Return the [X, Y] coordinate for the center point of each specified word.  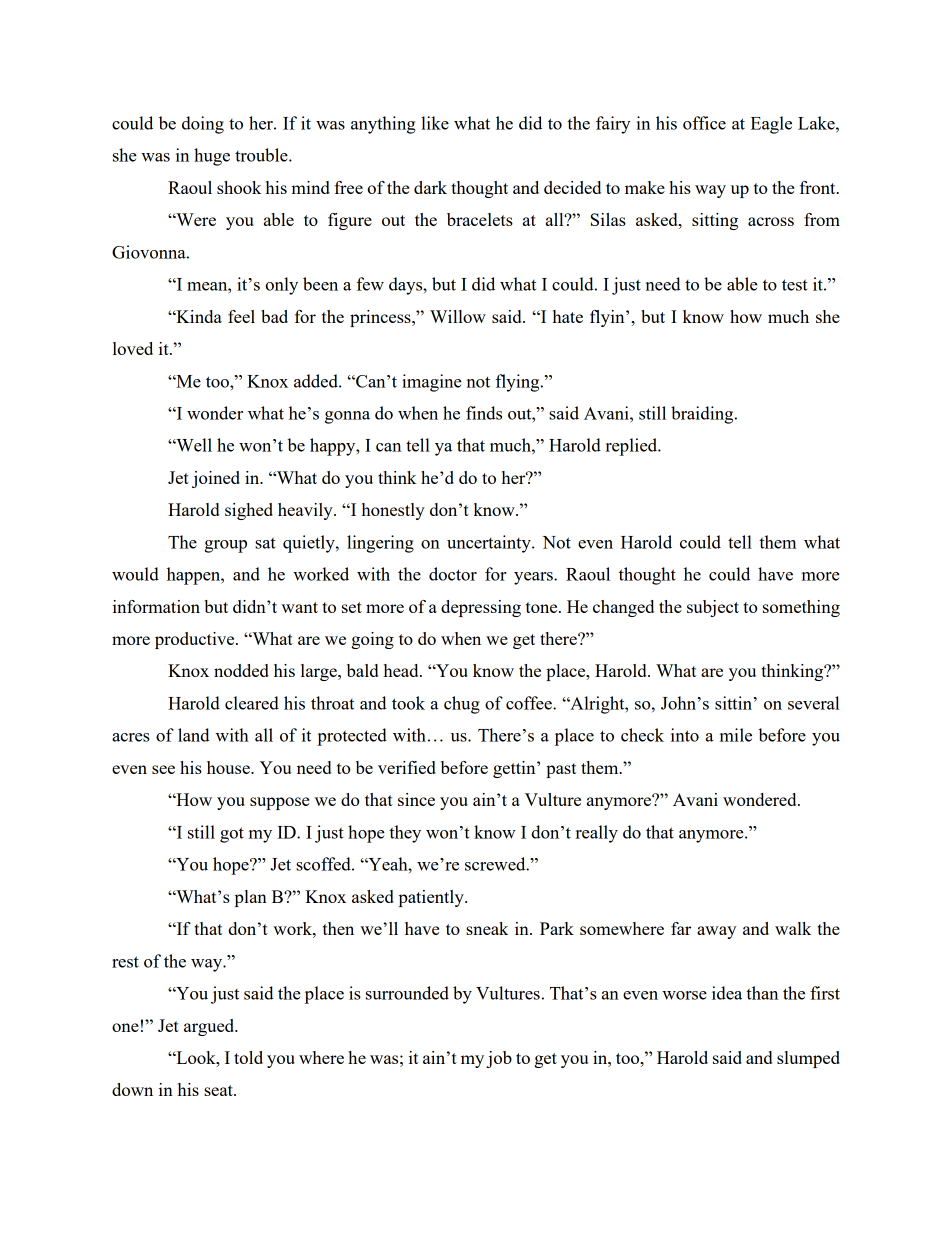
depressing [481, 608]
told [248, 1057]
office [704, 123]
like [435, 123]
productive [196, 640]
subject [713, 608]
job [499, 1059]
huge [212, 157]
